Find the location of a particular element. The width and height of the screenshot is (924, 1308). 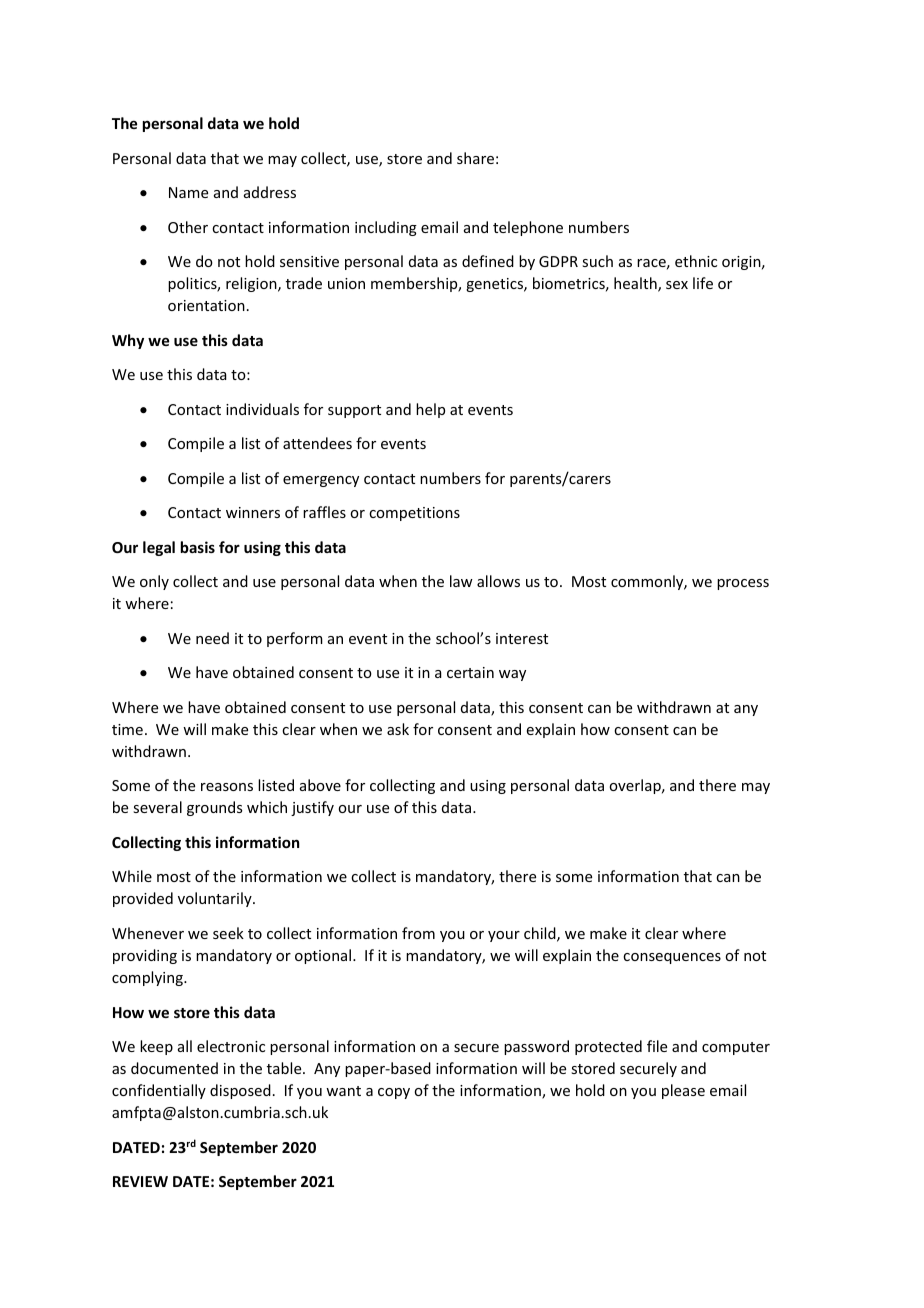

individuals is located at coordinates (262, 409).
